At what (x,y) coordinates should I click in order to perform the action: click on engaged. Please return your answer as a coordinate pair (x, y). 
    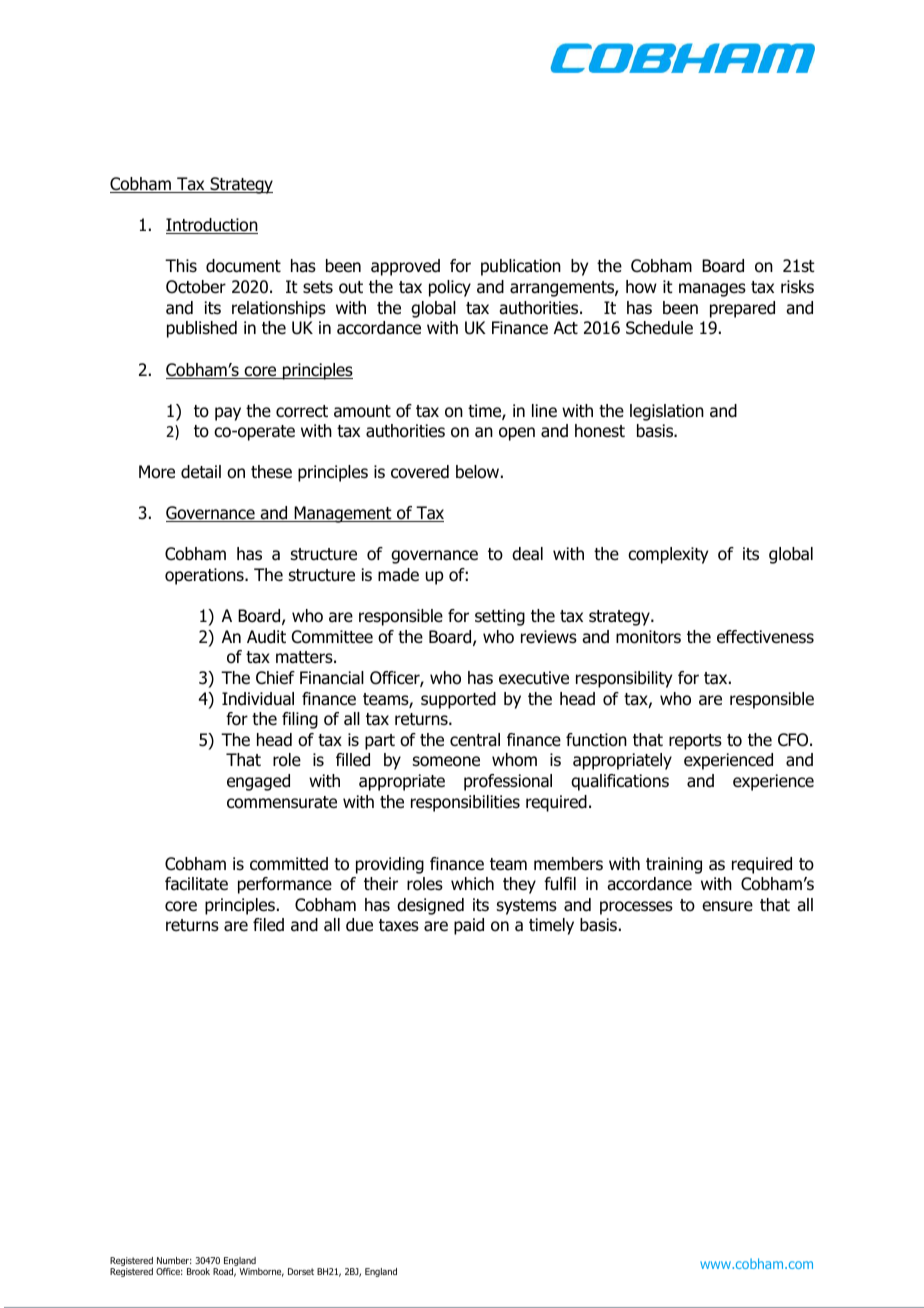
    Looking at the image, I should click on (258, 782).
